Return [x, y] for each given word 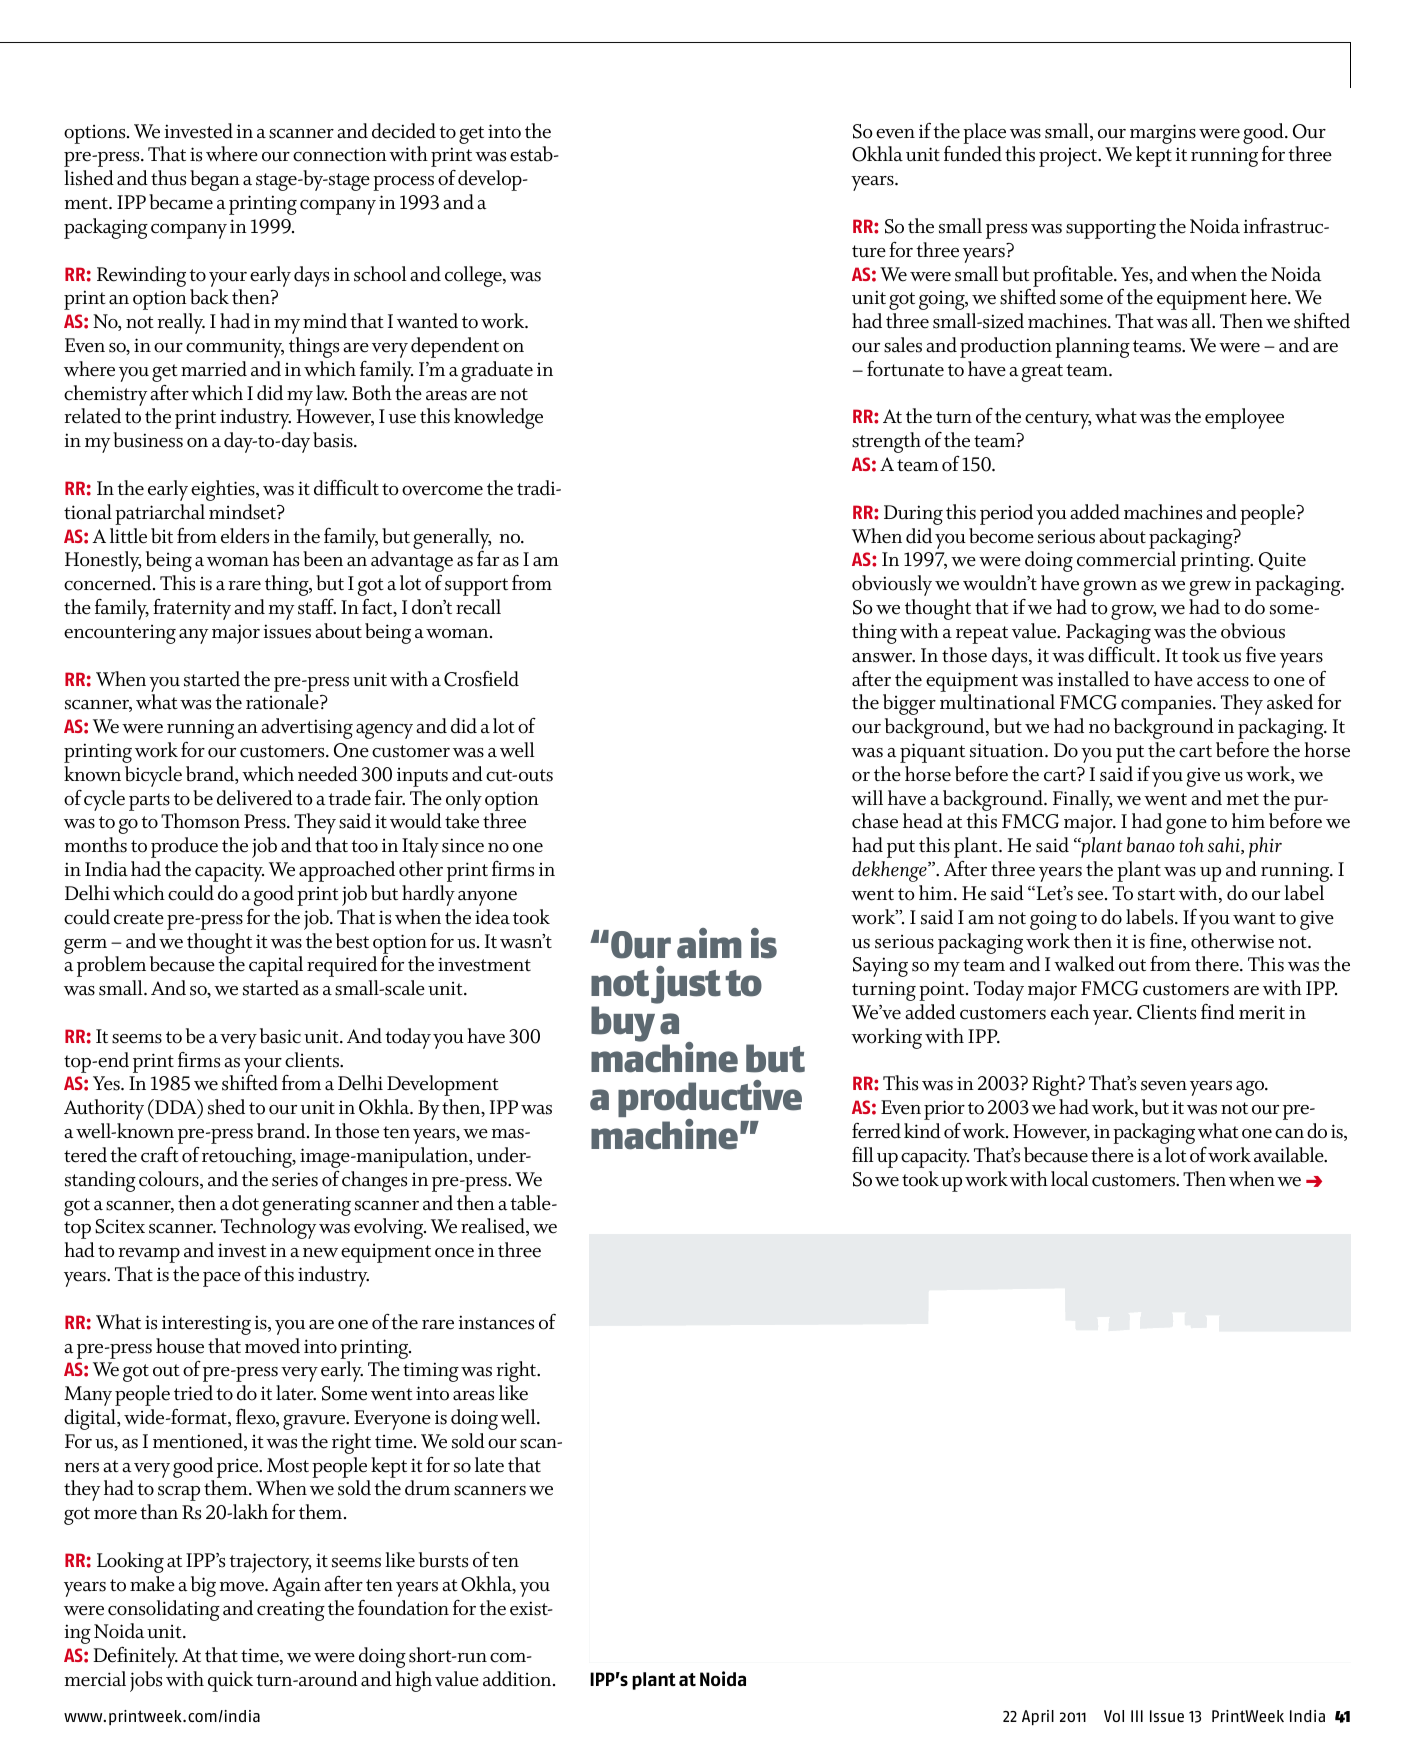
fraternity [192, 609]
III [1137, 1716]
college [474, 276]
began [215, 180]
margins [1163, 134]
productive [710, 1100]
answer [883, 658]
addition [518, 1679]
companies [1167, 705]
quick [230, 1681]
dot [245, 1203]
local [1070, 1179]
